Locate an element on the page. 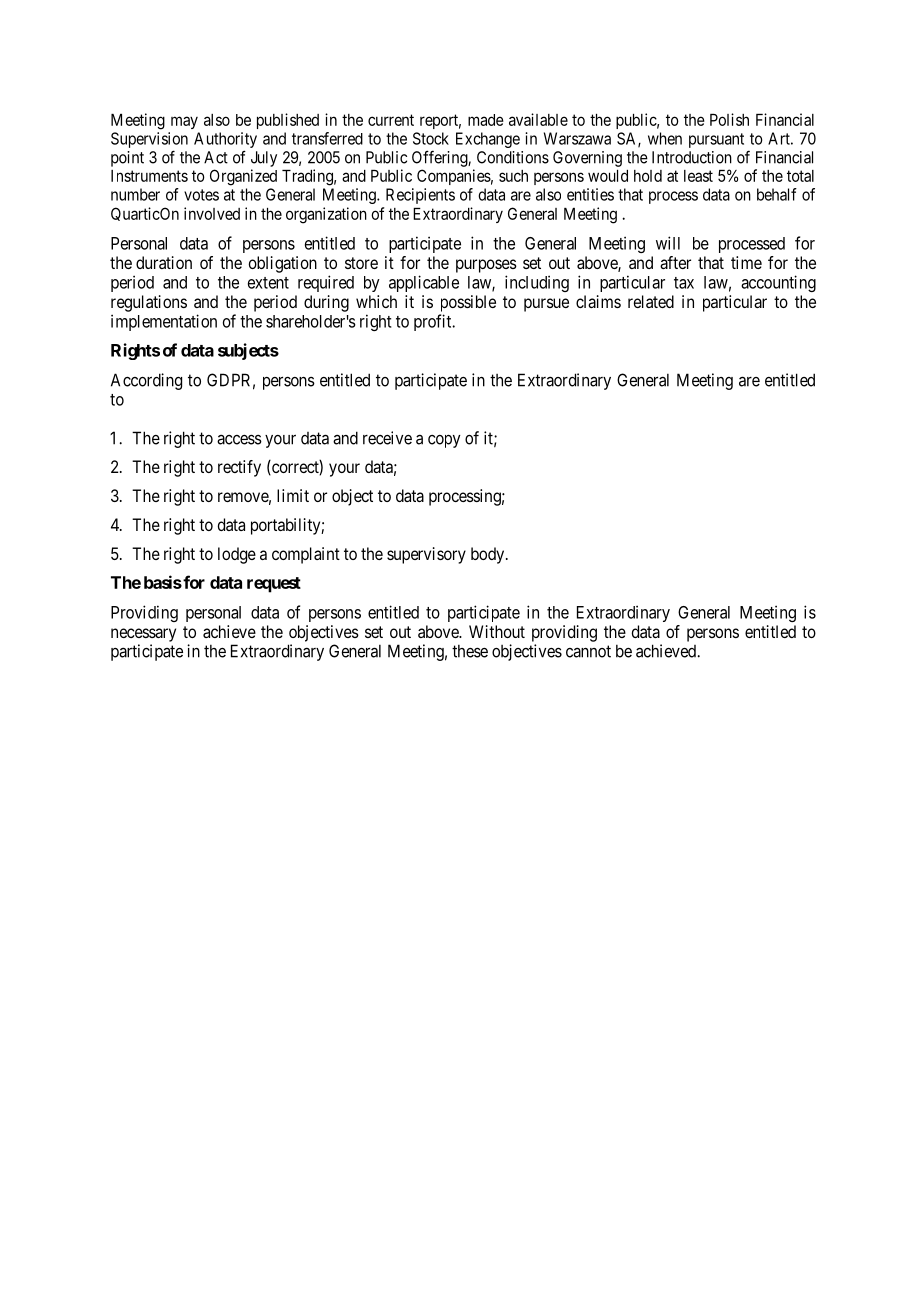 The image size is (924, 1308). Without is located at coordinates (497, 631).
